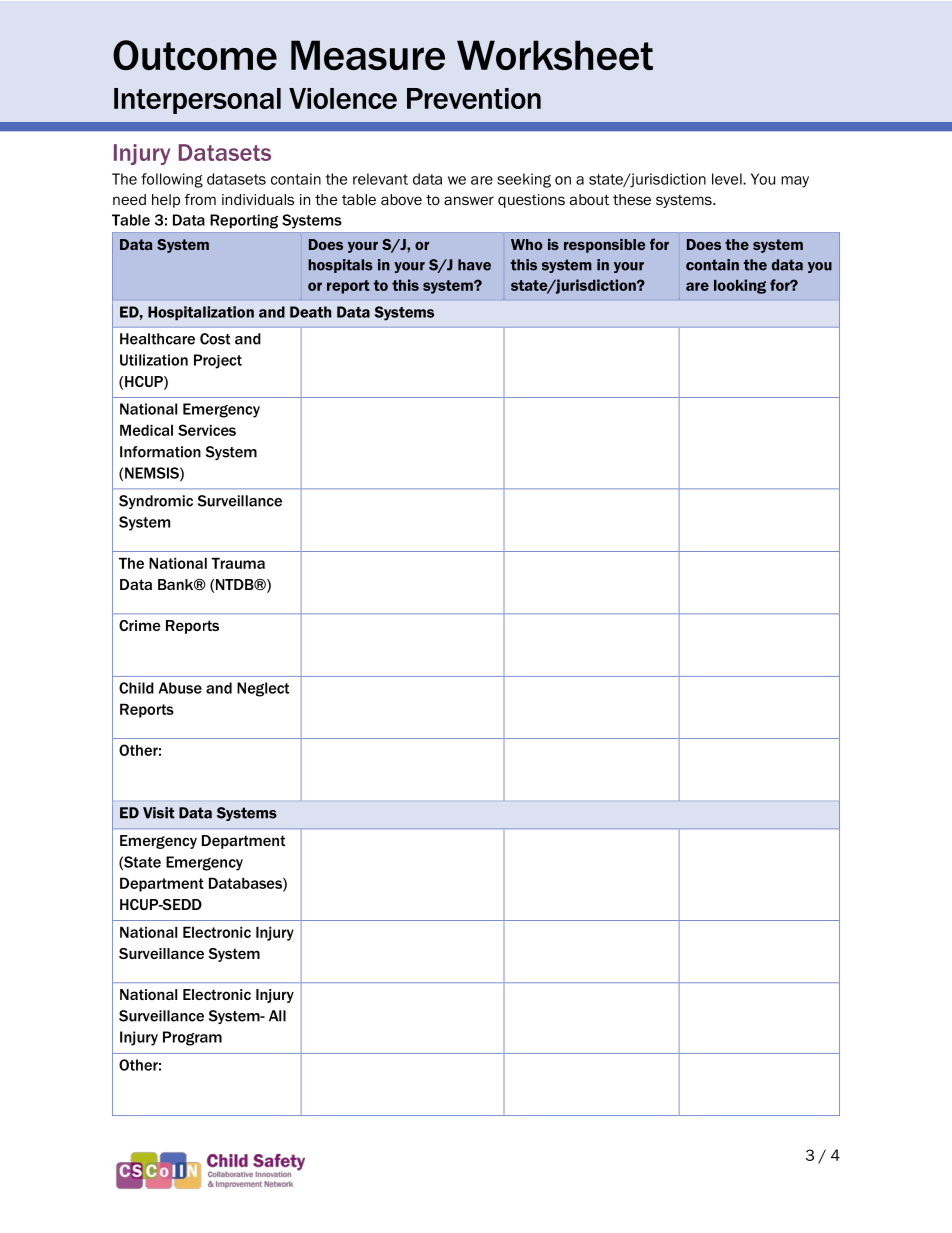  What do you see at coordinates (740, 286) in the document?
I see `looking` at bounding box center [740, 286].
